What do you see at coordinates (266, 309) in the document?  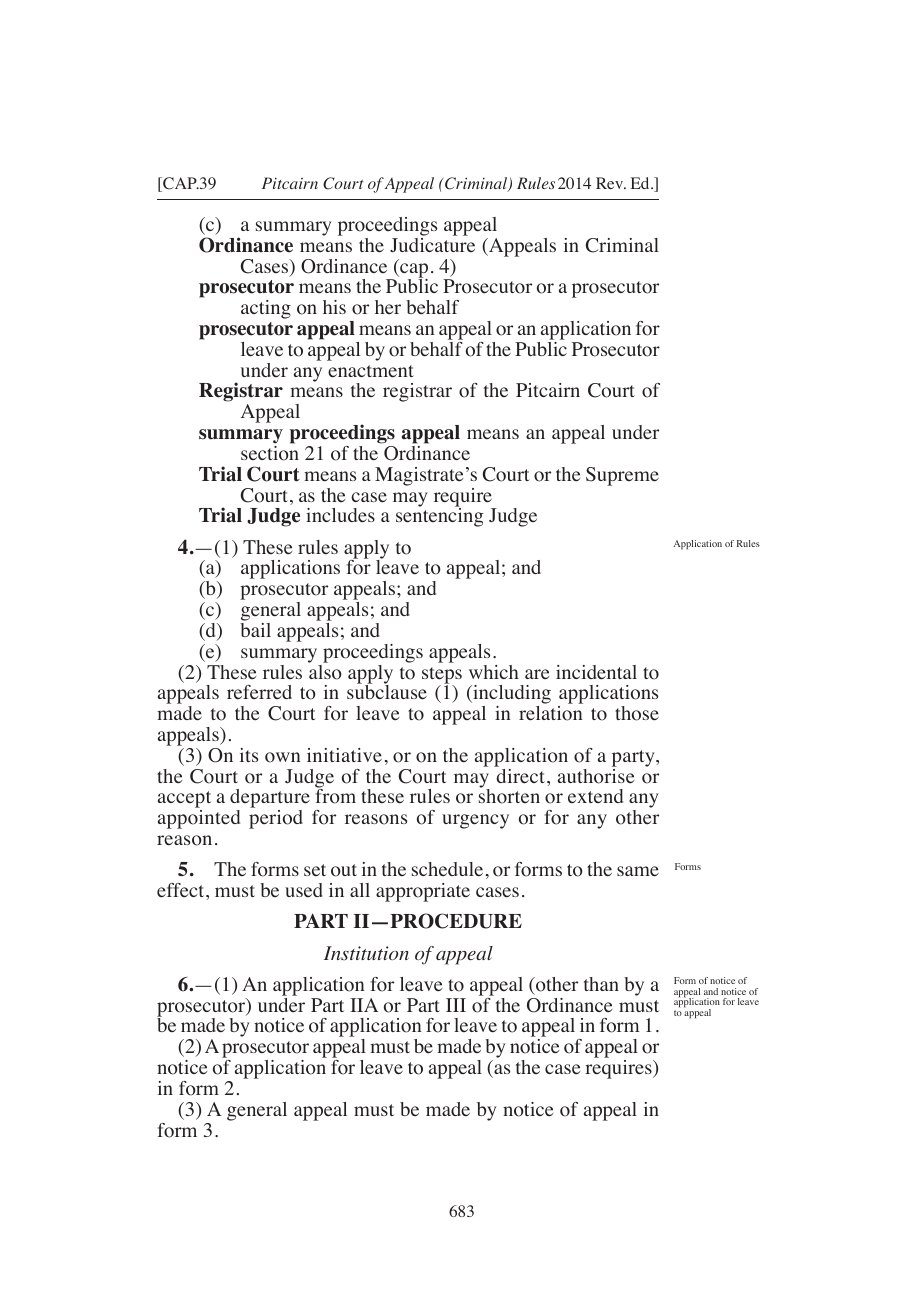 I see `acting` at bounding box center [266, 309].
